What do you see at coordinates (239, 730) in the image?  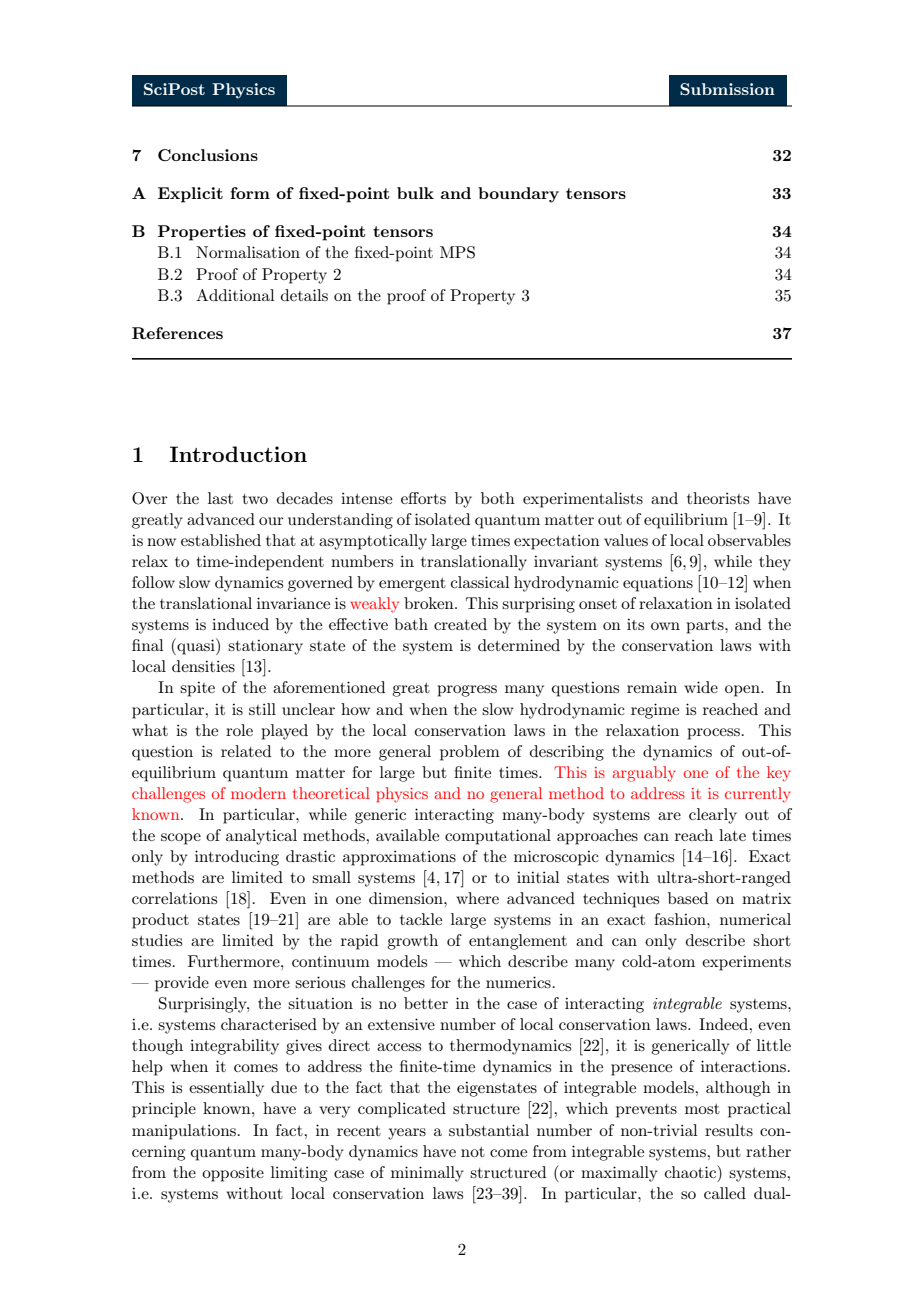 I see `role` at bounding box center [239, 730].
